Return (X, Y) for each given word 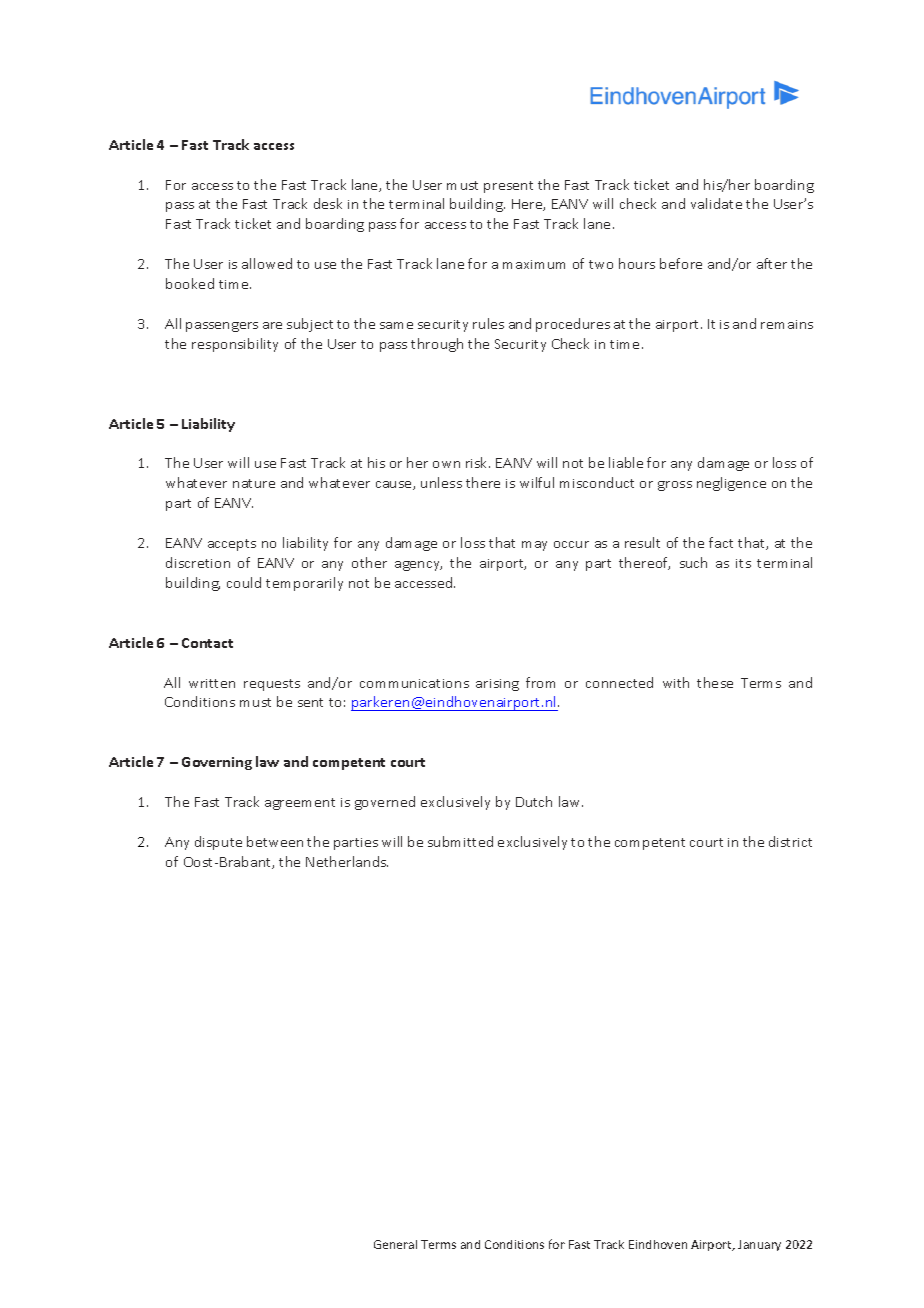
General (395, 1244)
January (759, 1245)
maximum (534, 264)
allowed (267, 263)
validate (716, 203)
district (790, 841)
